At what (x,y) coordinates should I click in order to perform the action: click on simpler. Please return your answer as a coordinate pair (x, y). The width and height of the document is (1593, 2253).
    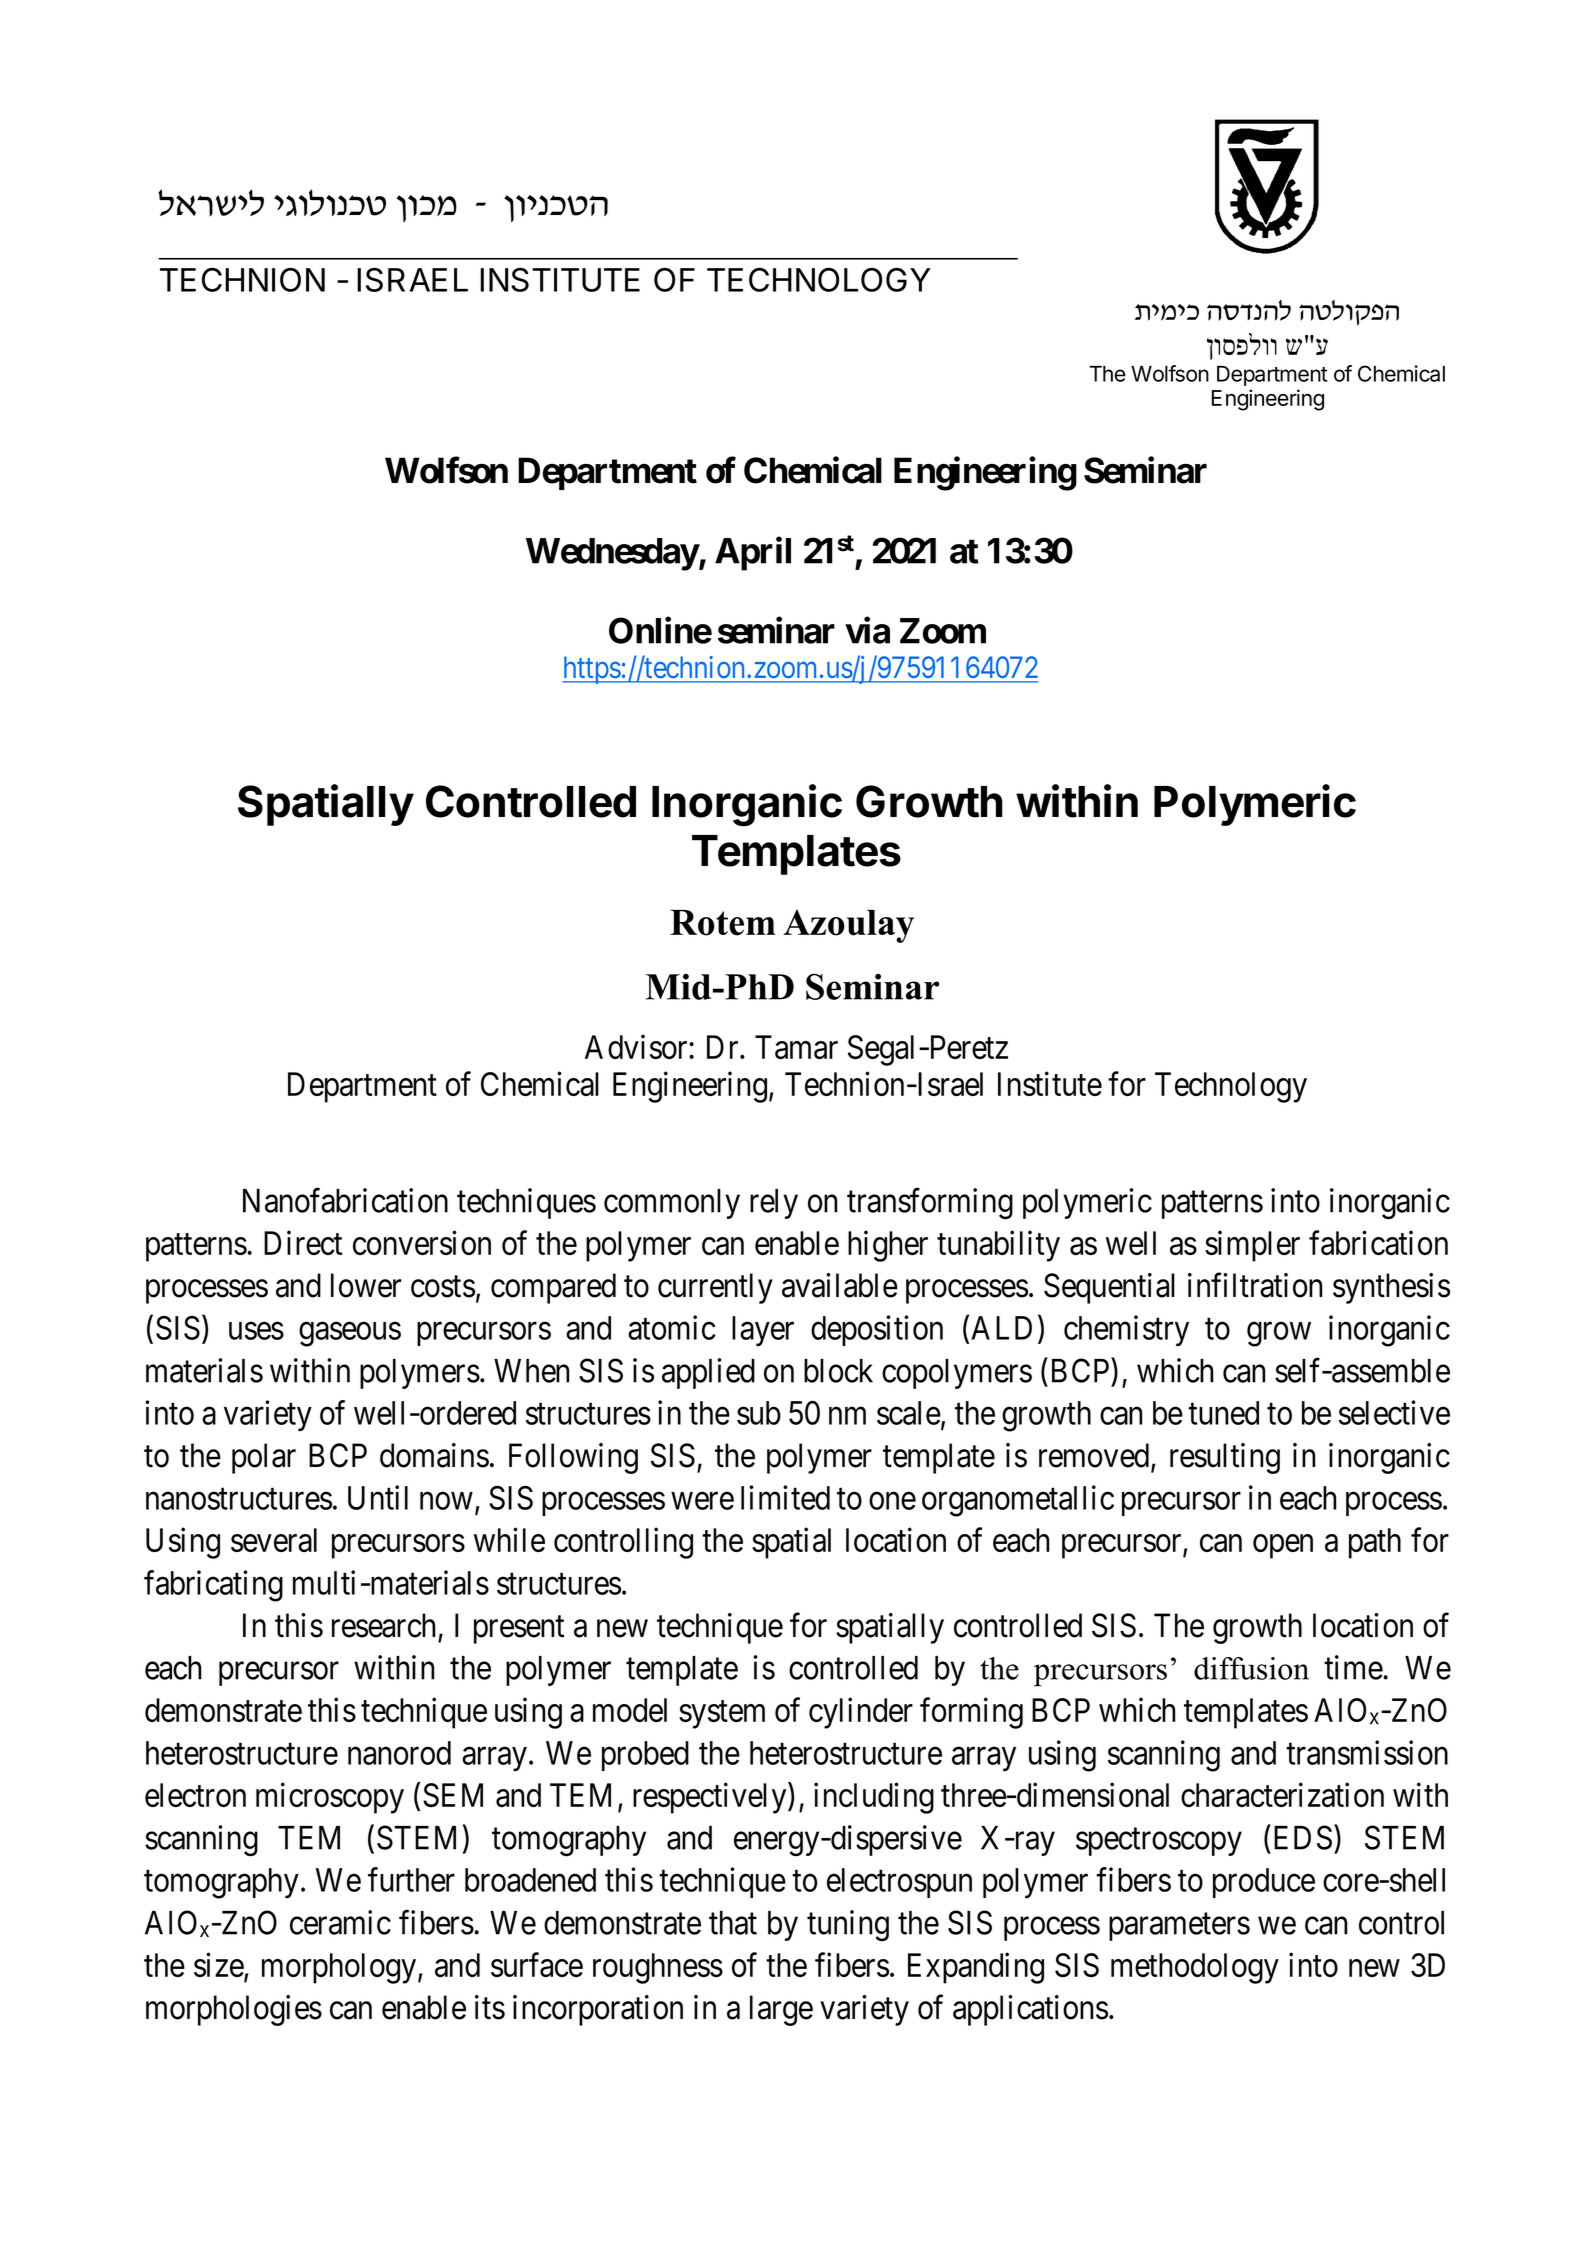
    Looking at the image, I should click on (1252, 1246).
